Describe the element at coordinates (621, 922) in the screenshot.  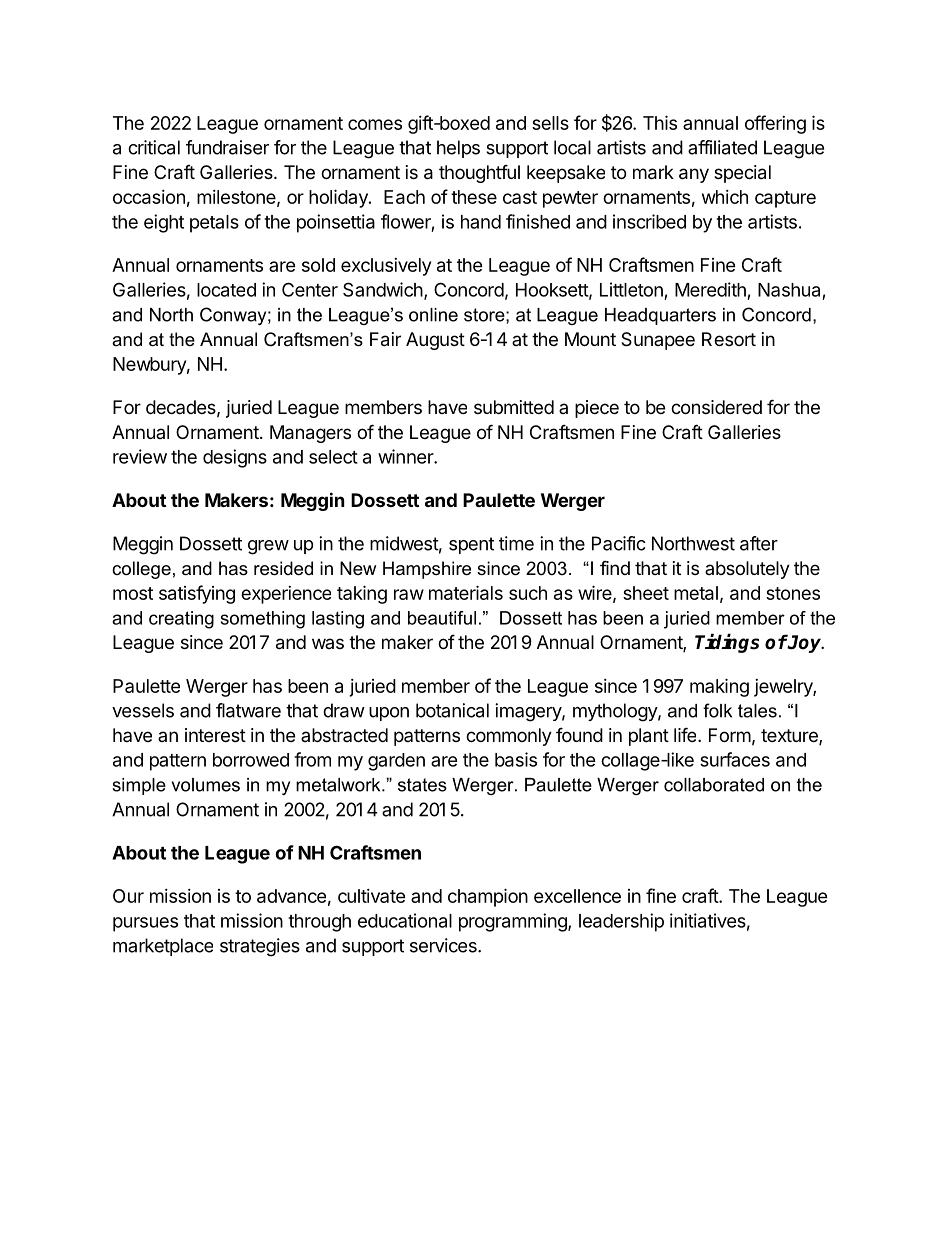
I see `leadership` at that location.
